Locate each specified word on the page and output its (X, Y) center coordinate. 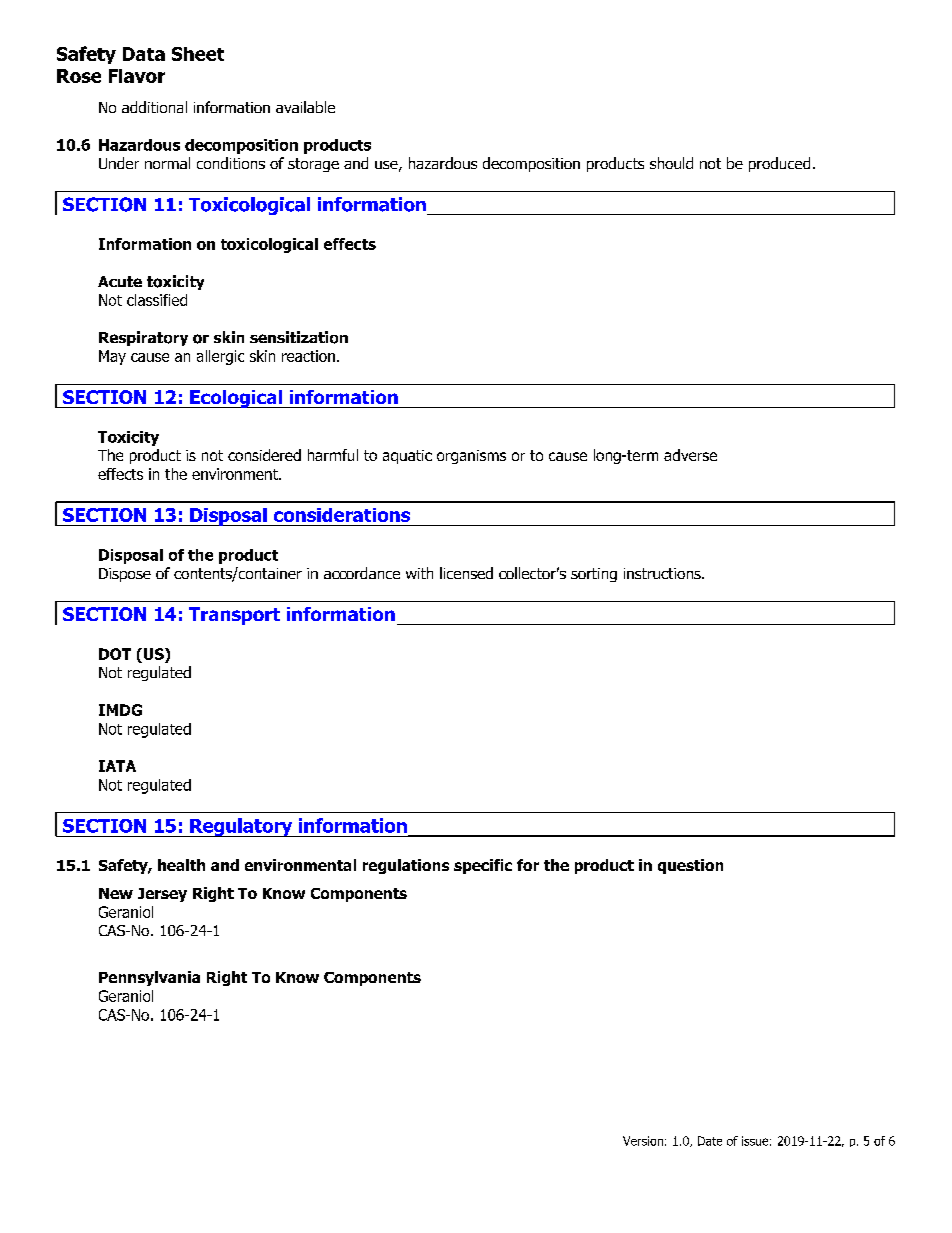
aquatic (407, 457)
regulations (406, 866)
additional (154, 107)
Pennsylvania (149, 978)
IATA (117, 766)
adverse (690, 455)
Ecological (236, 399)
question (690, 866)
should (671, 163)
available (305, 107)
